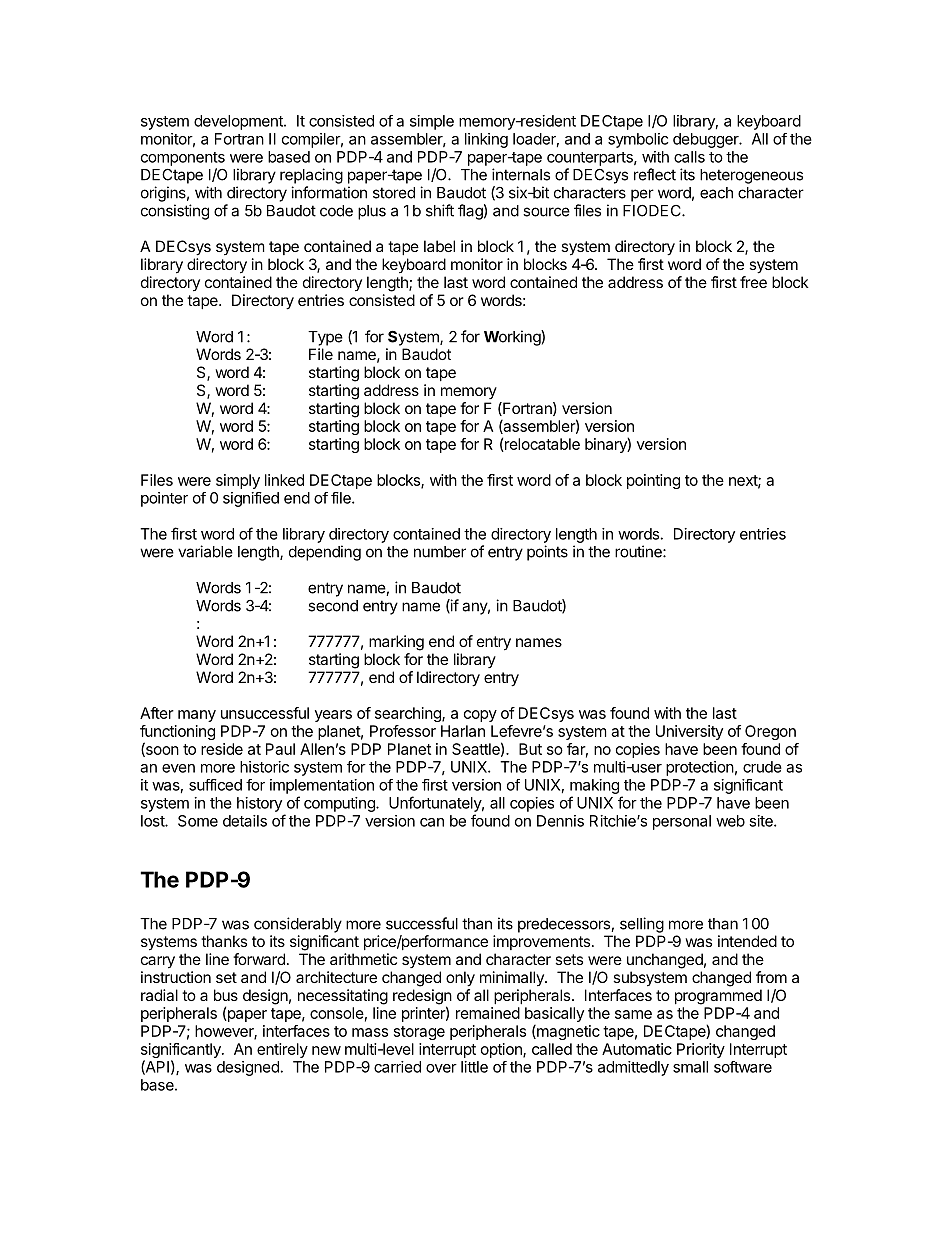  I want to click on little, so click(474, 1067).
